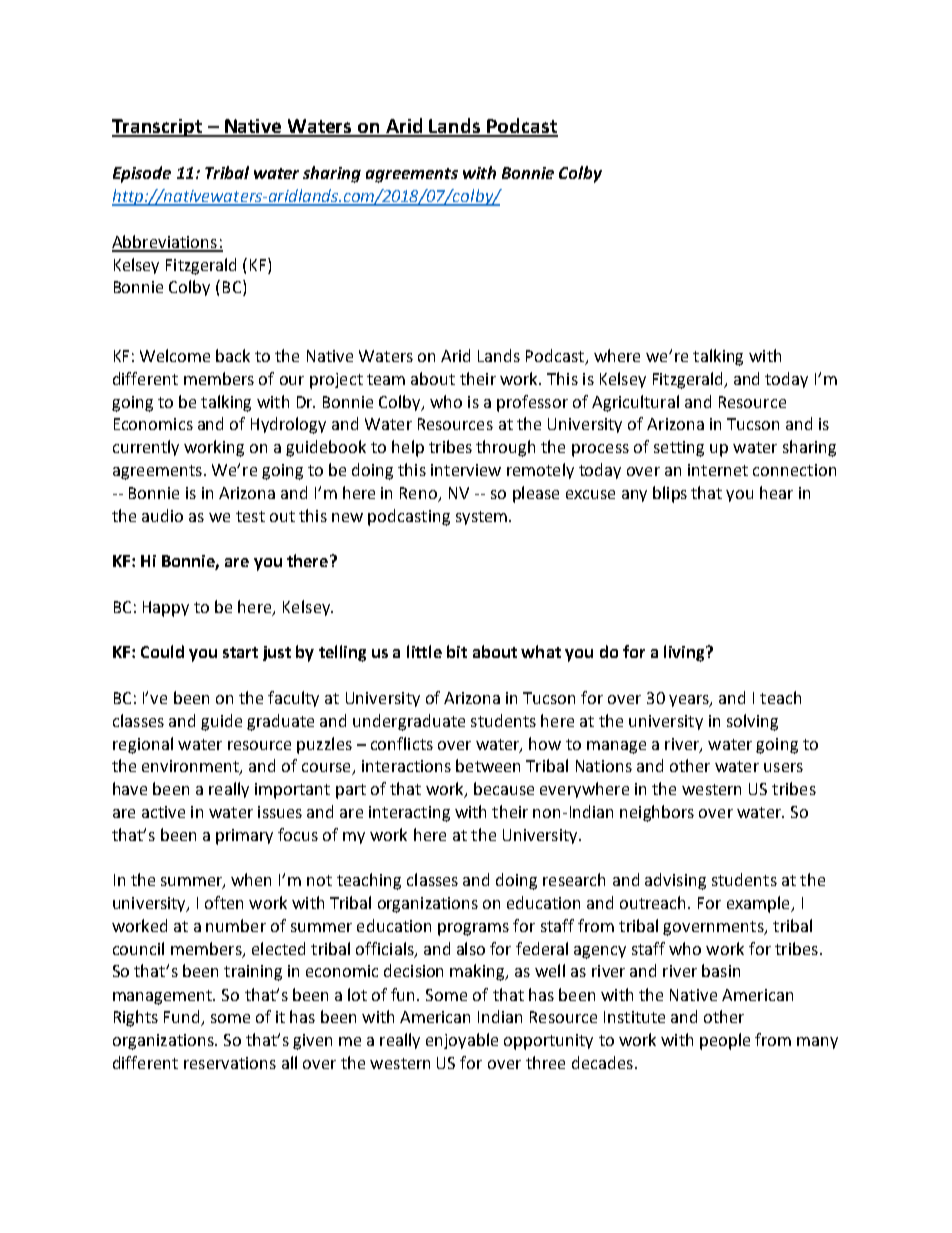 This screenshot has height=1233, width=952. Describe the element at coordinates (166, 609) in the screenshot. I see `Happy` at that location.
